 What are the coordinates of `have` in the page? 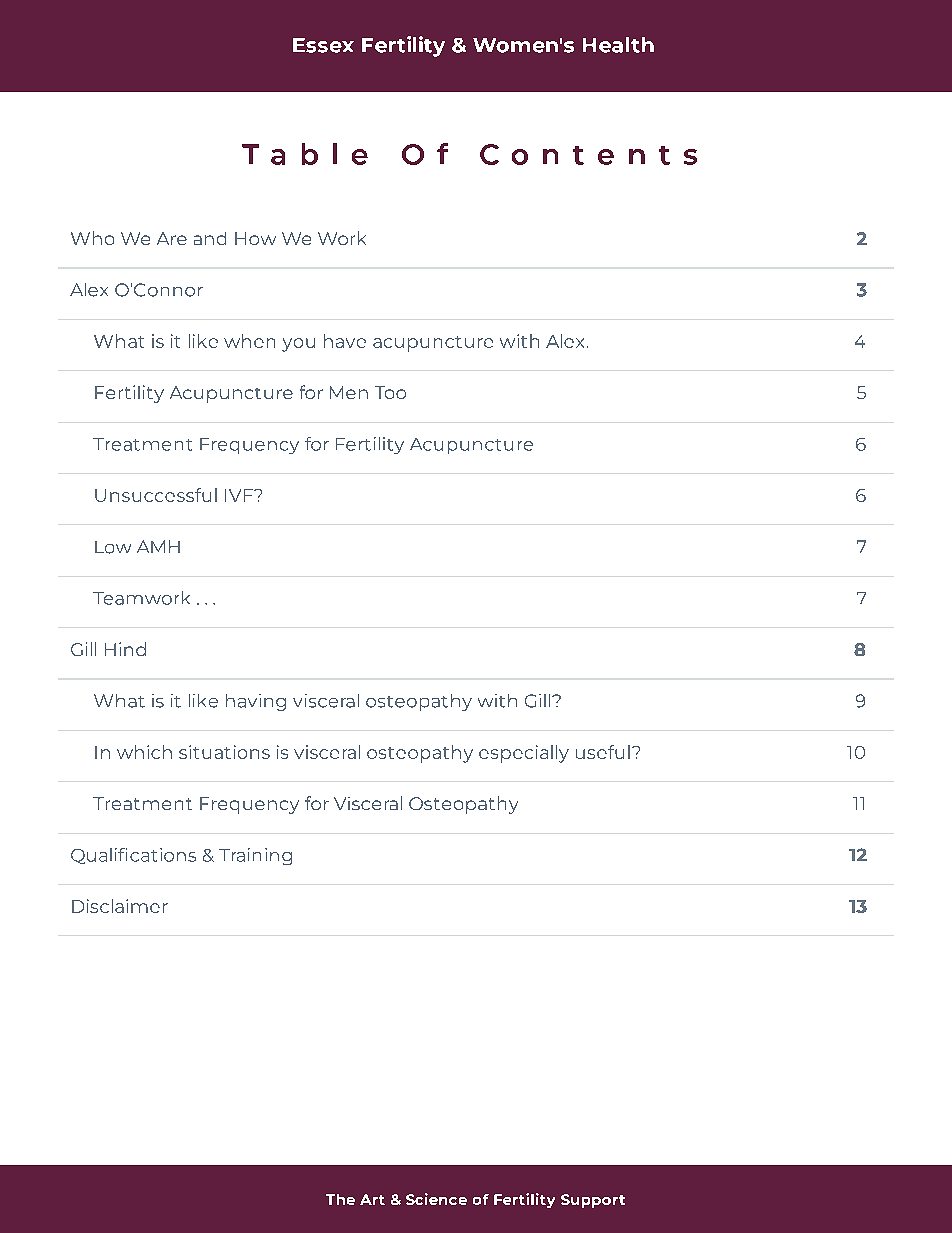 It's located at (345, 341).
